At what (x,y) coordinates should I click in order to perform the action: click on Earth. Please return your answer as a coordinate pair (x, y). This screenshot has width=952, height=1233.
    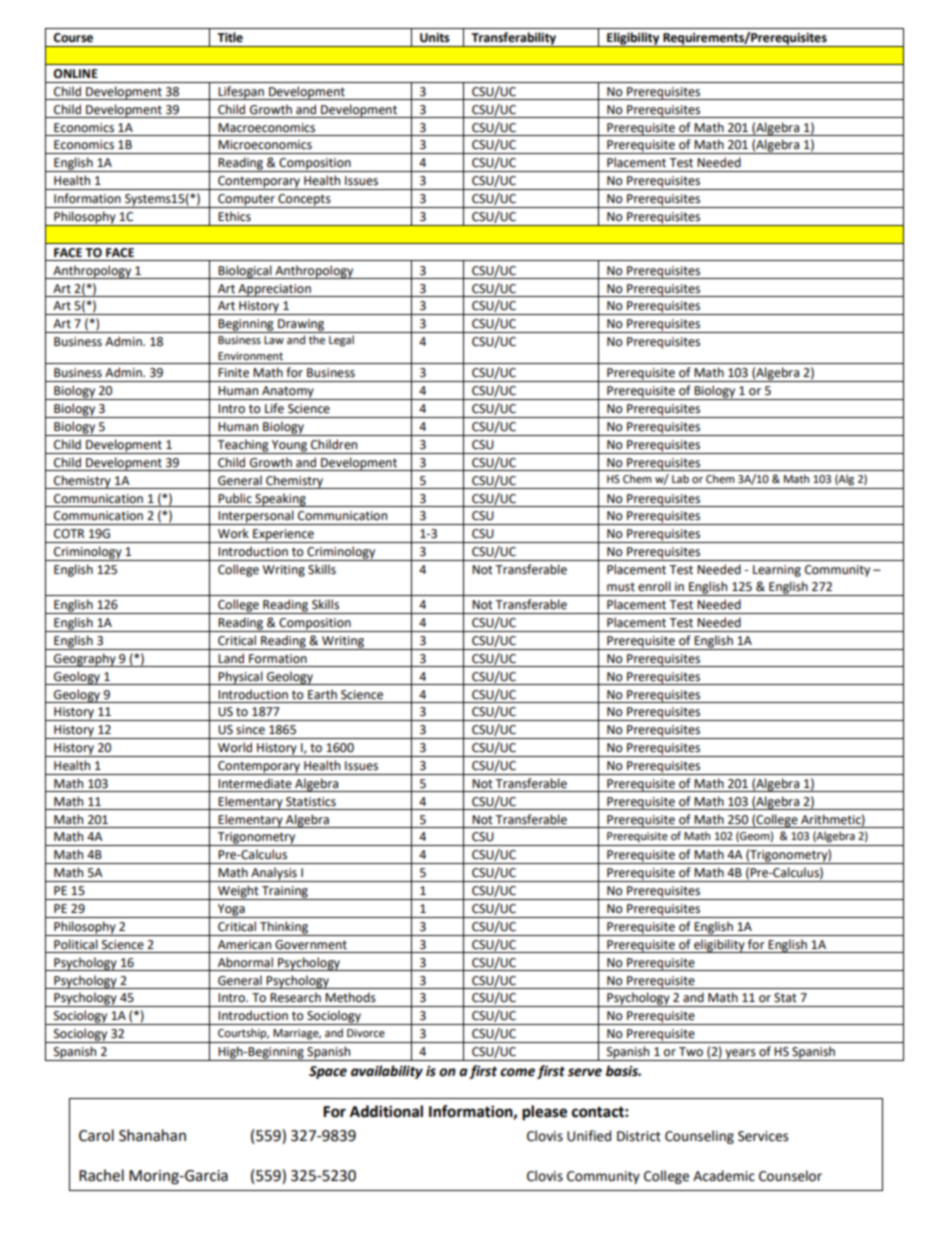
    Looking at the image, I should click on (322, 694).
